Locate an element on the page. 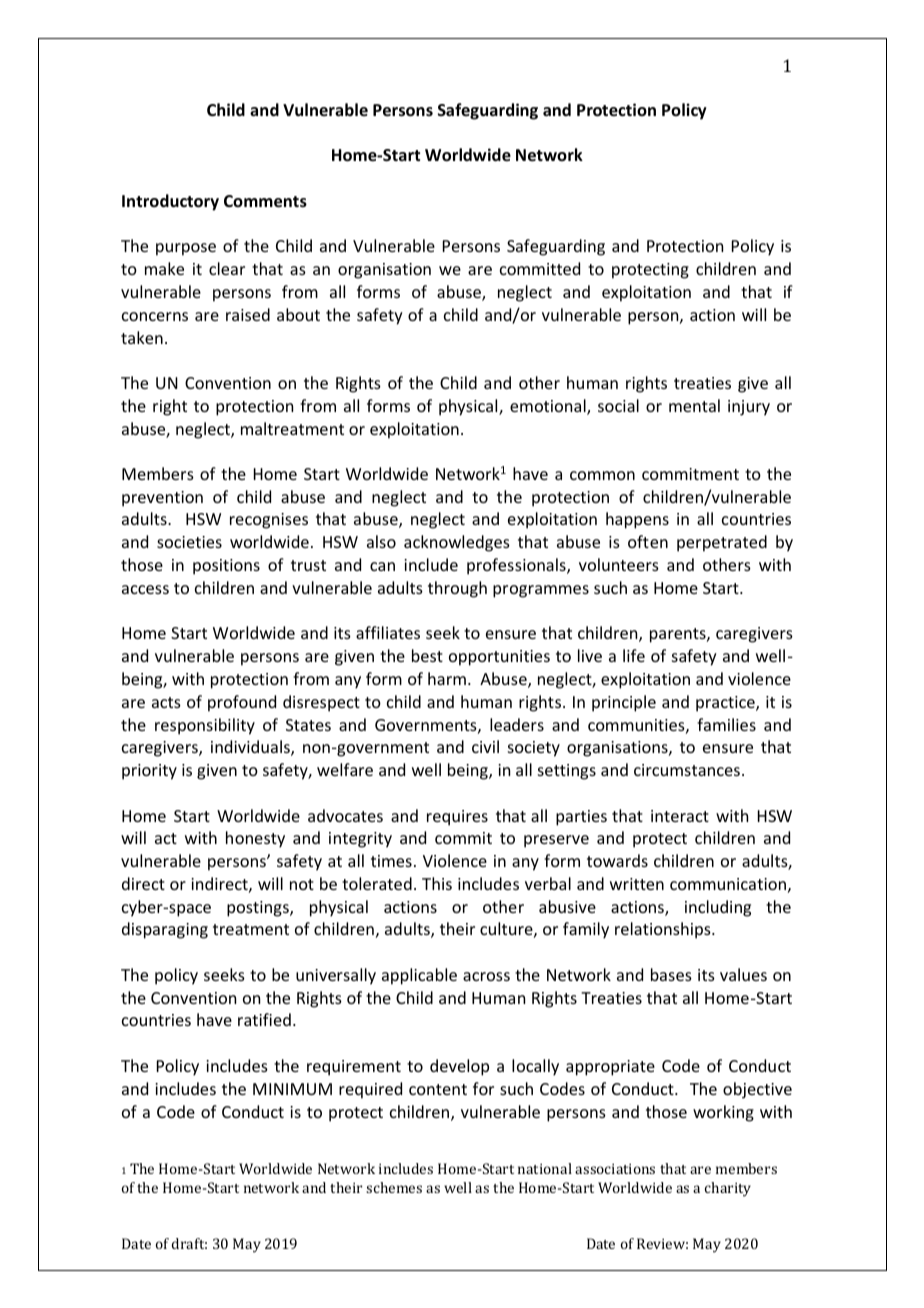 The height and width of the document is (1308, 924). societies is located at coordinates (189, 542).
